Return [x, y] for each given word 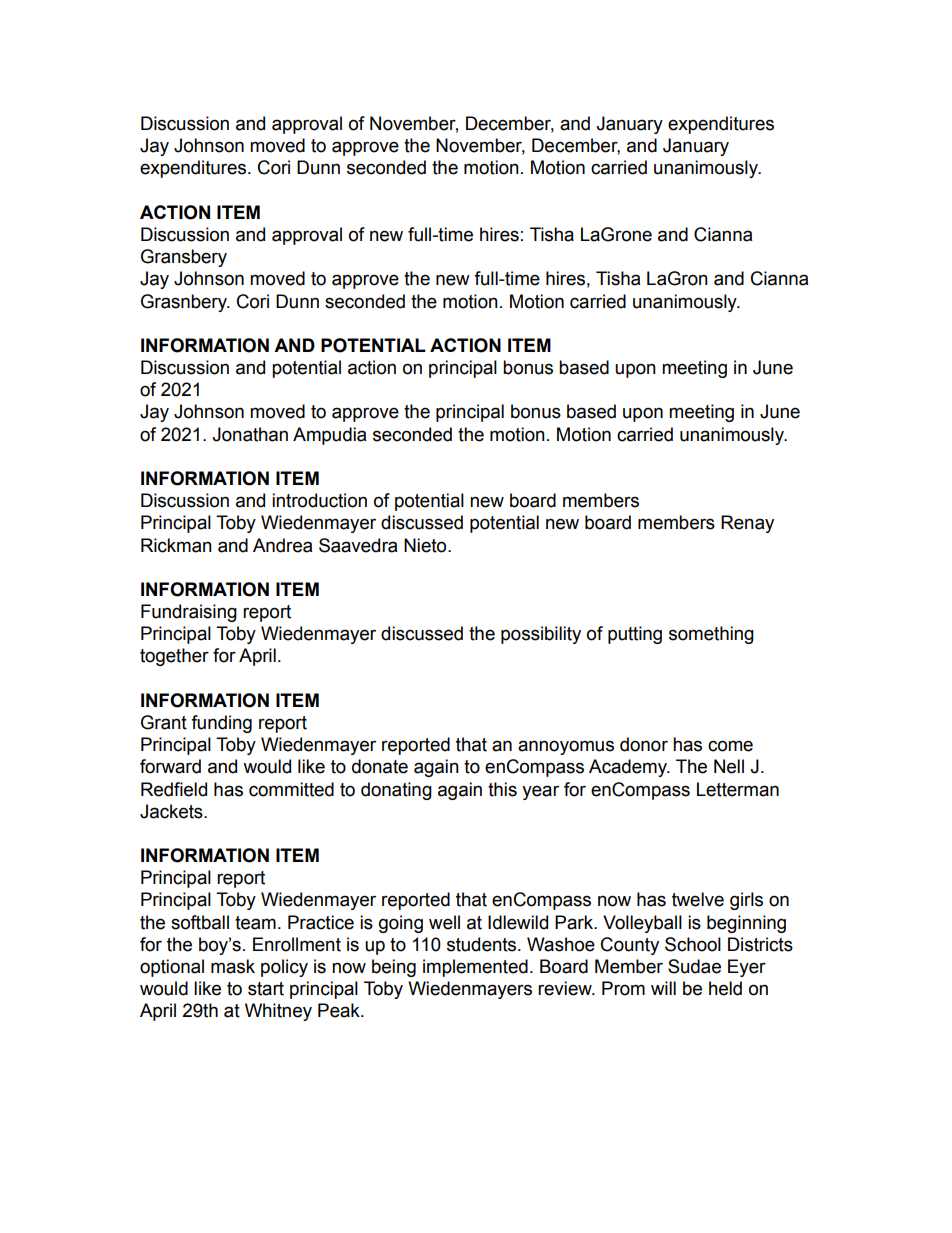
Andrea [282, 545]
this [502, 789]
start [266, 989]
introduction [319, 500]
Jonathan [250, 434]
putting [635, 635]
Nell [729, 766]
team [255, 923]
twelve [698, 899]
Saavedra [358, 545]
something [711, 635]
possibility [541, 635]
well [444, 922]
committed [291, 789]
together [174, 657]
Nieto [426, 545]
